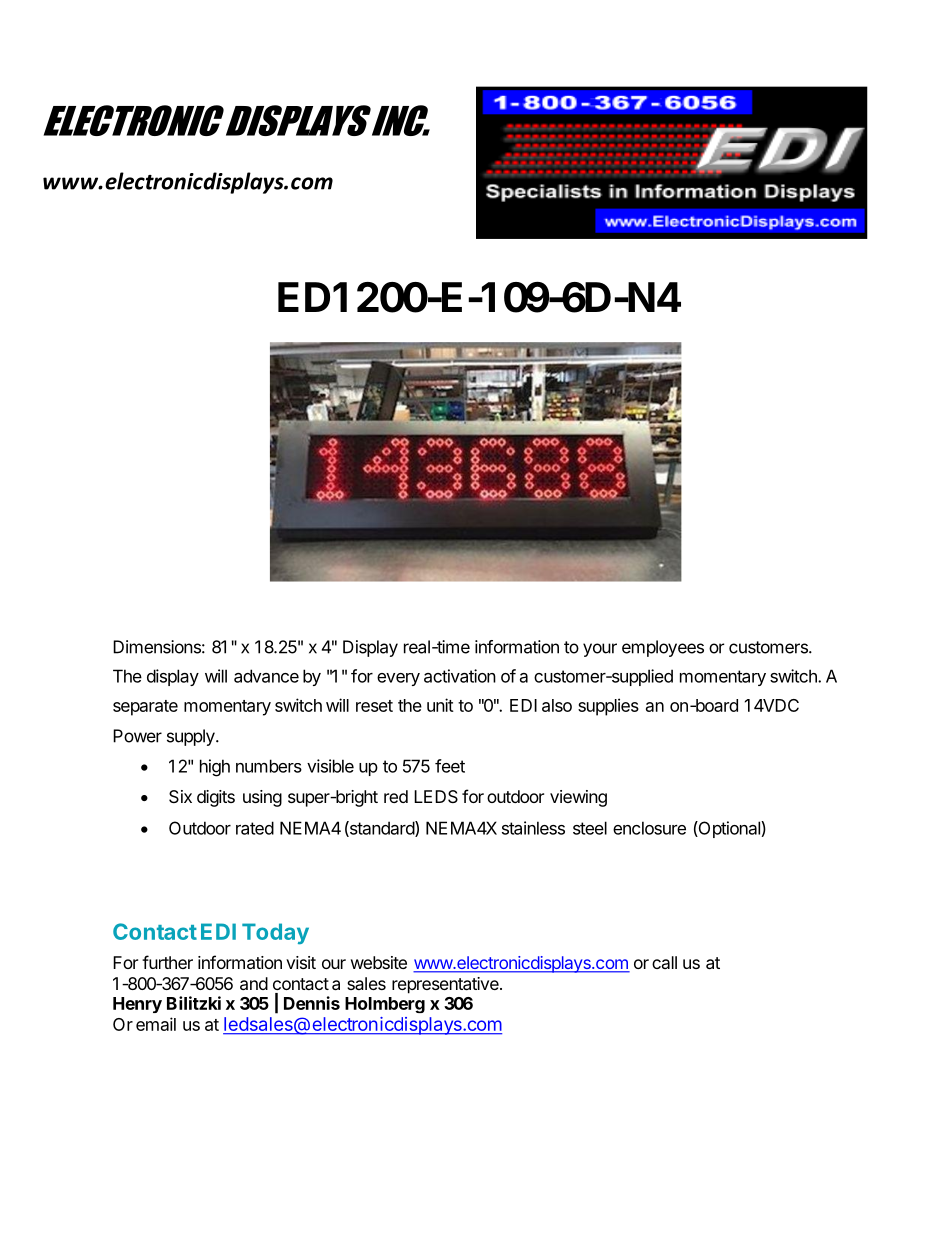 The width and height of the document is (952, 1233). What do you see at coordinates (600, 650) in the document?
I see `your` at bounding box center [600, 650].
